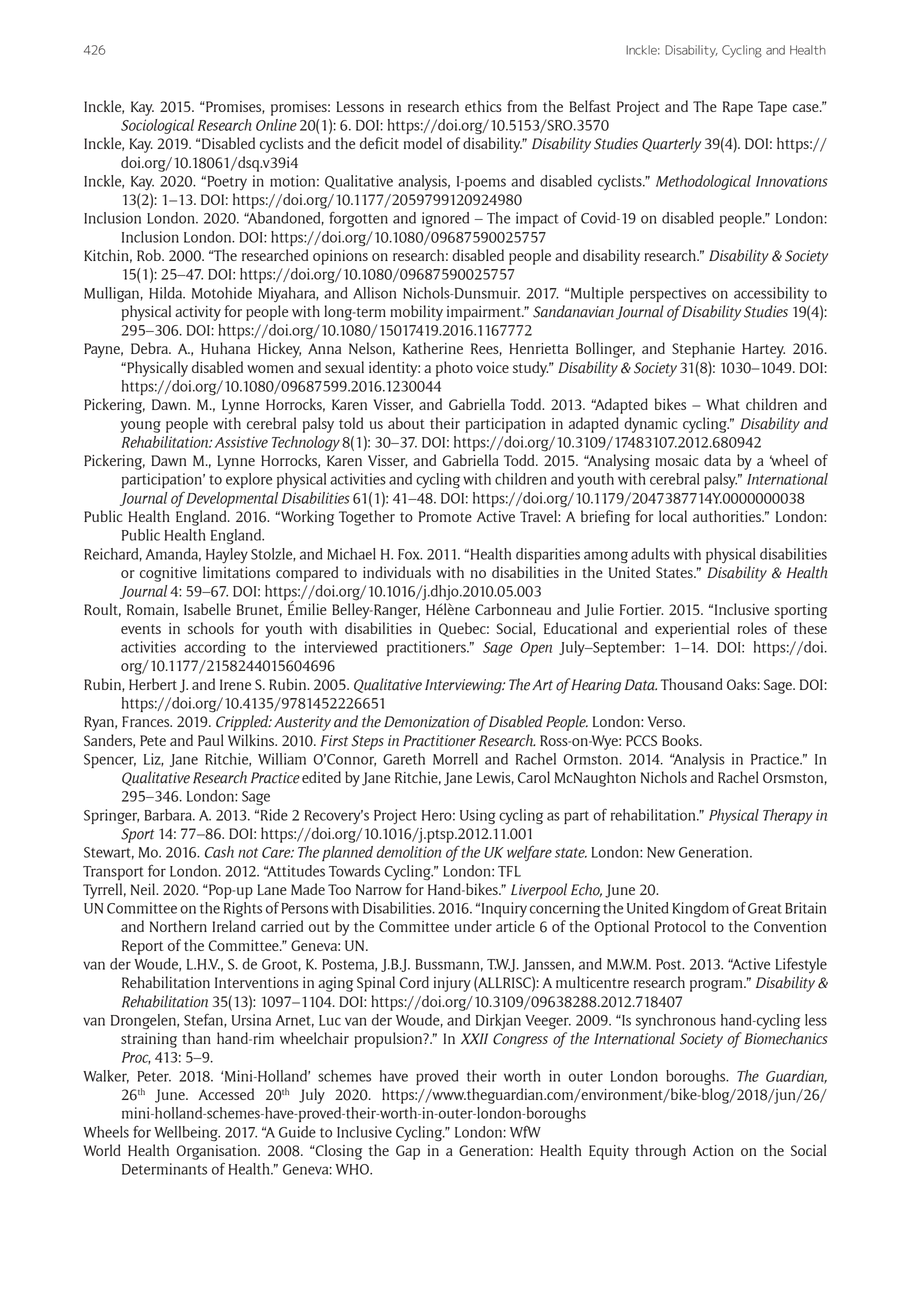  Describe the element at coordinates (157, 126) in the page. I see `Sociological` at that location.
